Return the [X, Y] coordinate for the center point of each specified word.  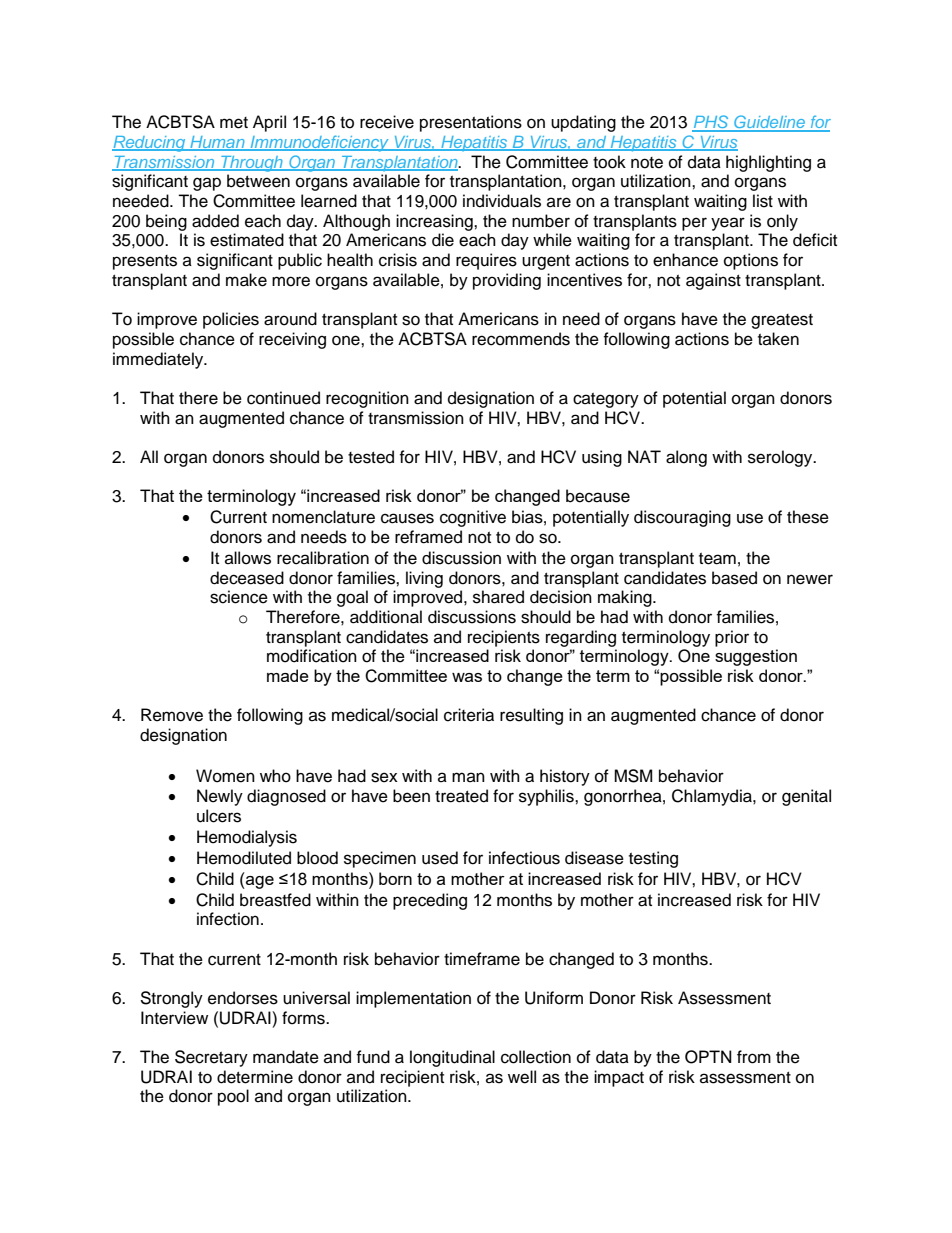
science [239, 597]
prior [732, 638]
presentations [471, 123]
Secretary [211, 1058]
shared [498, 597]
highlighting [768, 163]
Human [217, 143]
